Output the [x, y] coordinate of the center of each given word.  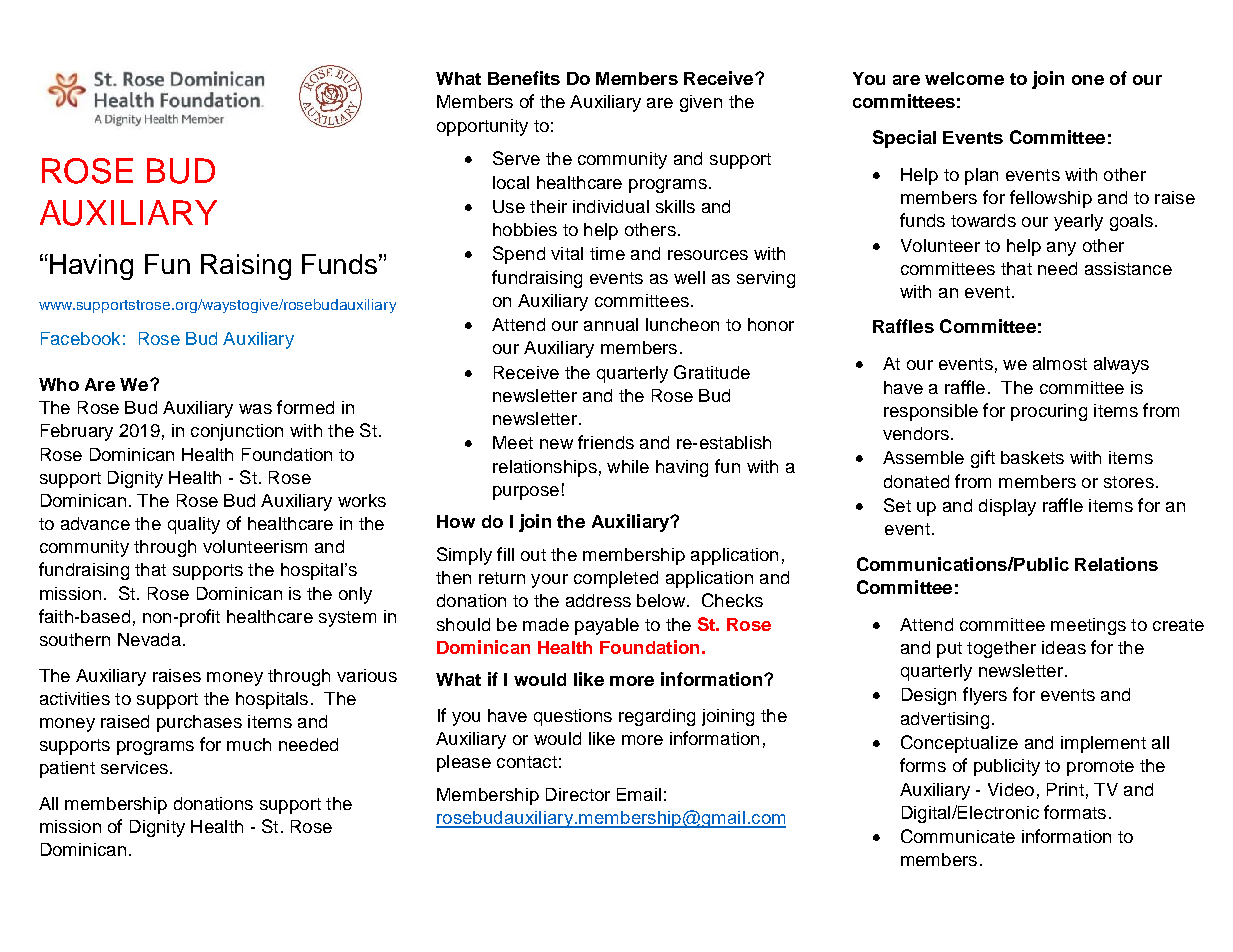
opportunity [482, 127]
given [701, 103]
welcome [964, 78]
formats [1075, 812]
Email [639, 794]
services [134, 767]
